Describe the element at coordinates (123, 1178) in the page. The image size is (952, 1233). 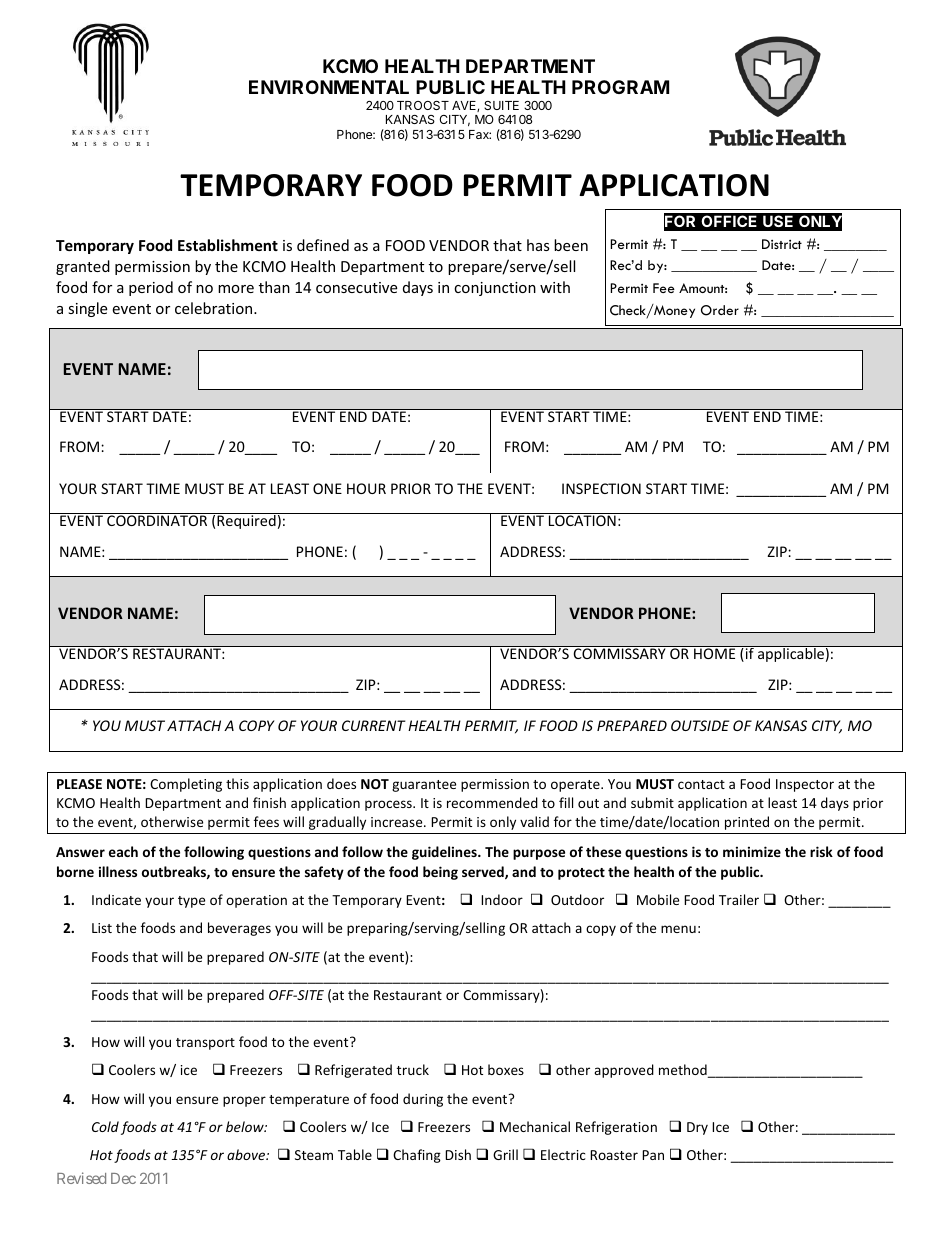
I see `Dec` at that location.
